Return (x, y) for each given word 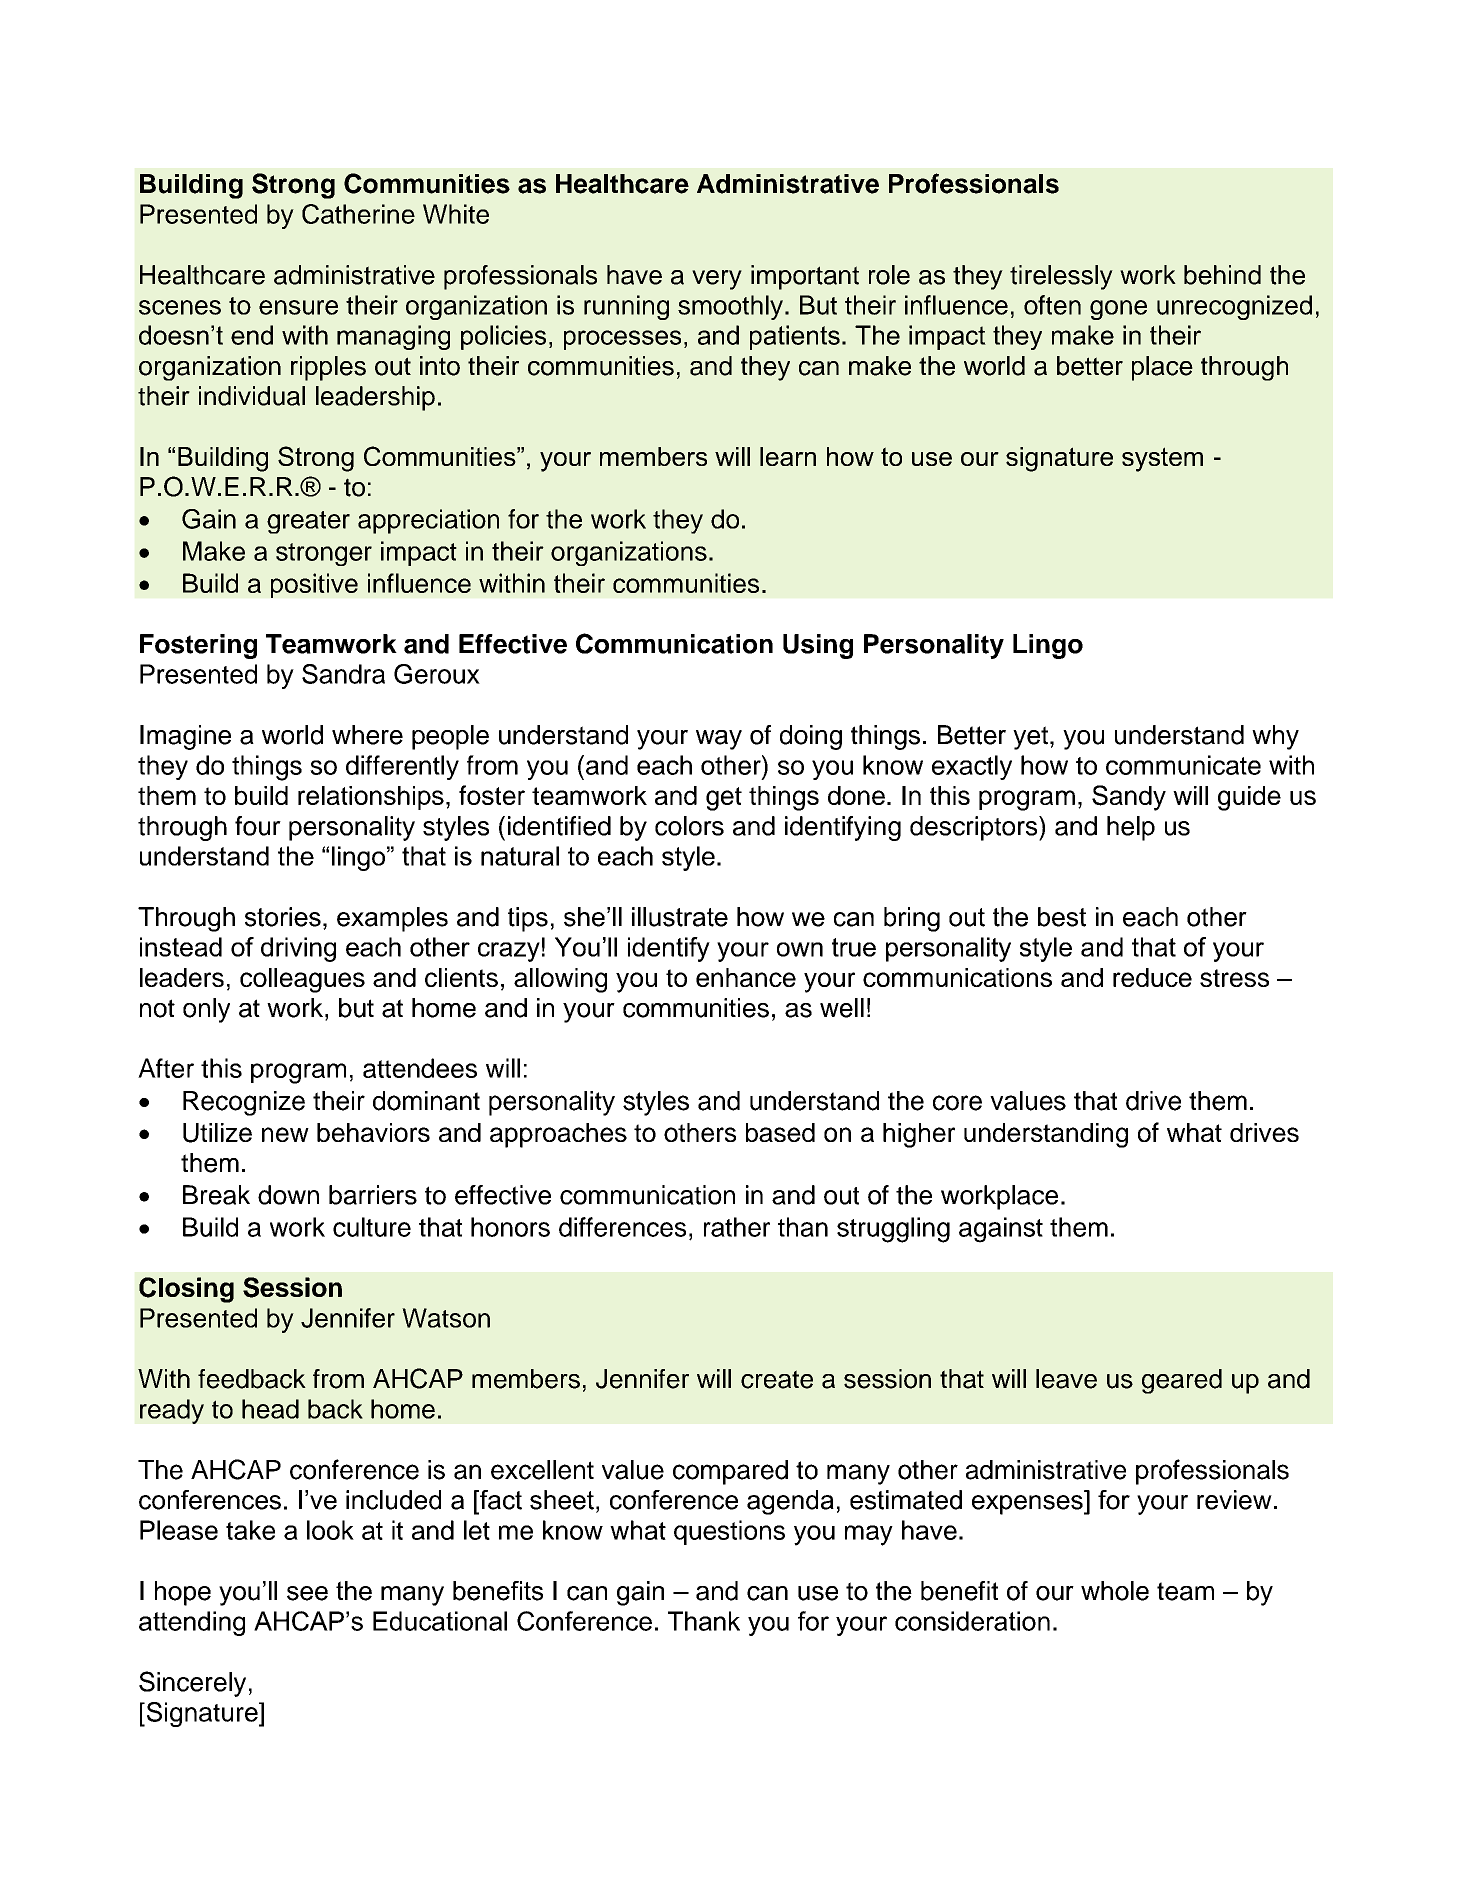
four (258, 826)
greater (308, 522)
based (780, 1132)
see (307, 1593)
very (717, 280)
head (270, 1409)
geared (1182, 1381)
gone (1118, 310)
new (285, 1134)
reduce (1152, 977)
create (777, 1379)
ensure (298, 307)
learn (788, 456)
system (1162, 459)
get (724, 799)
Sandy (1129, 798)
